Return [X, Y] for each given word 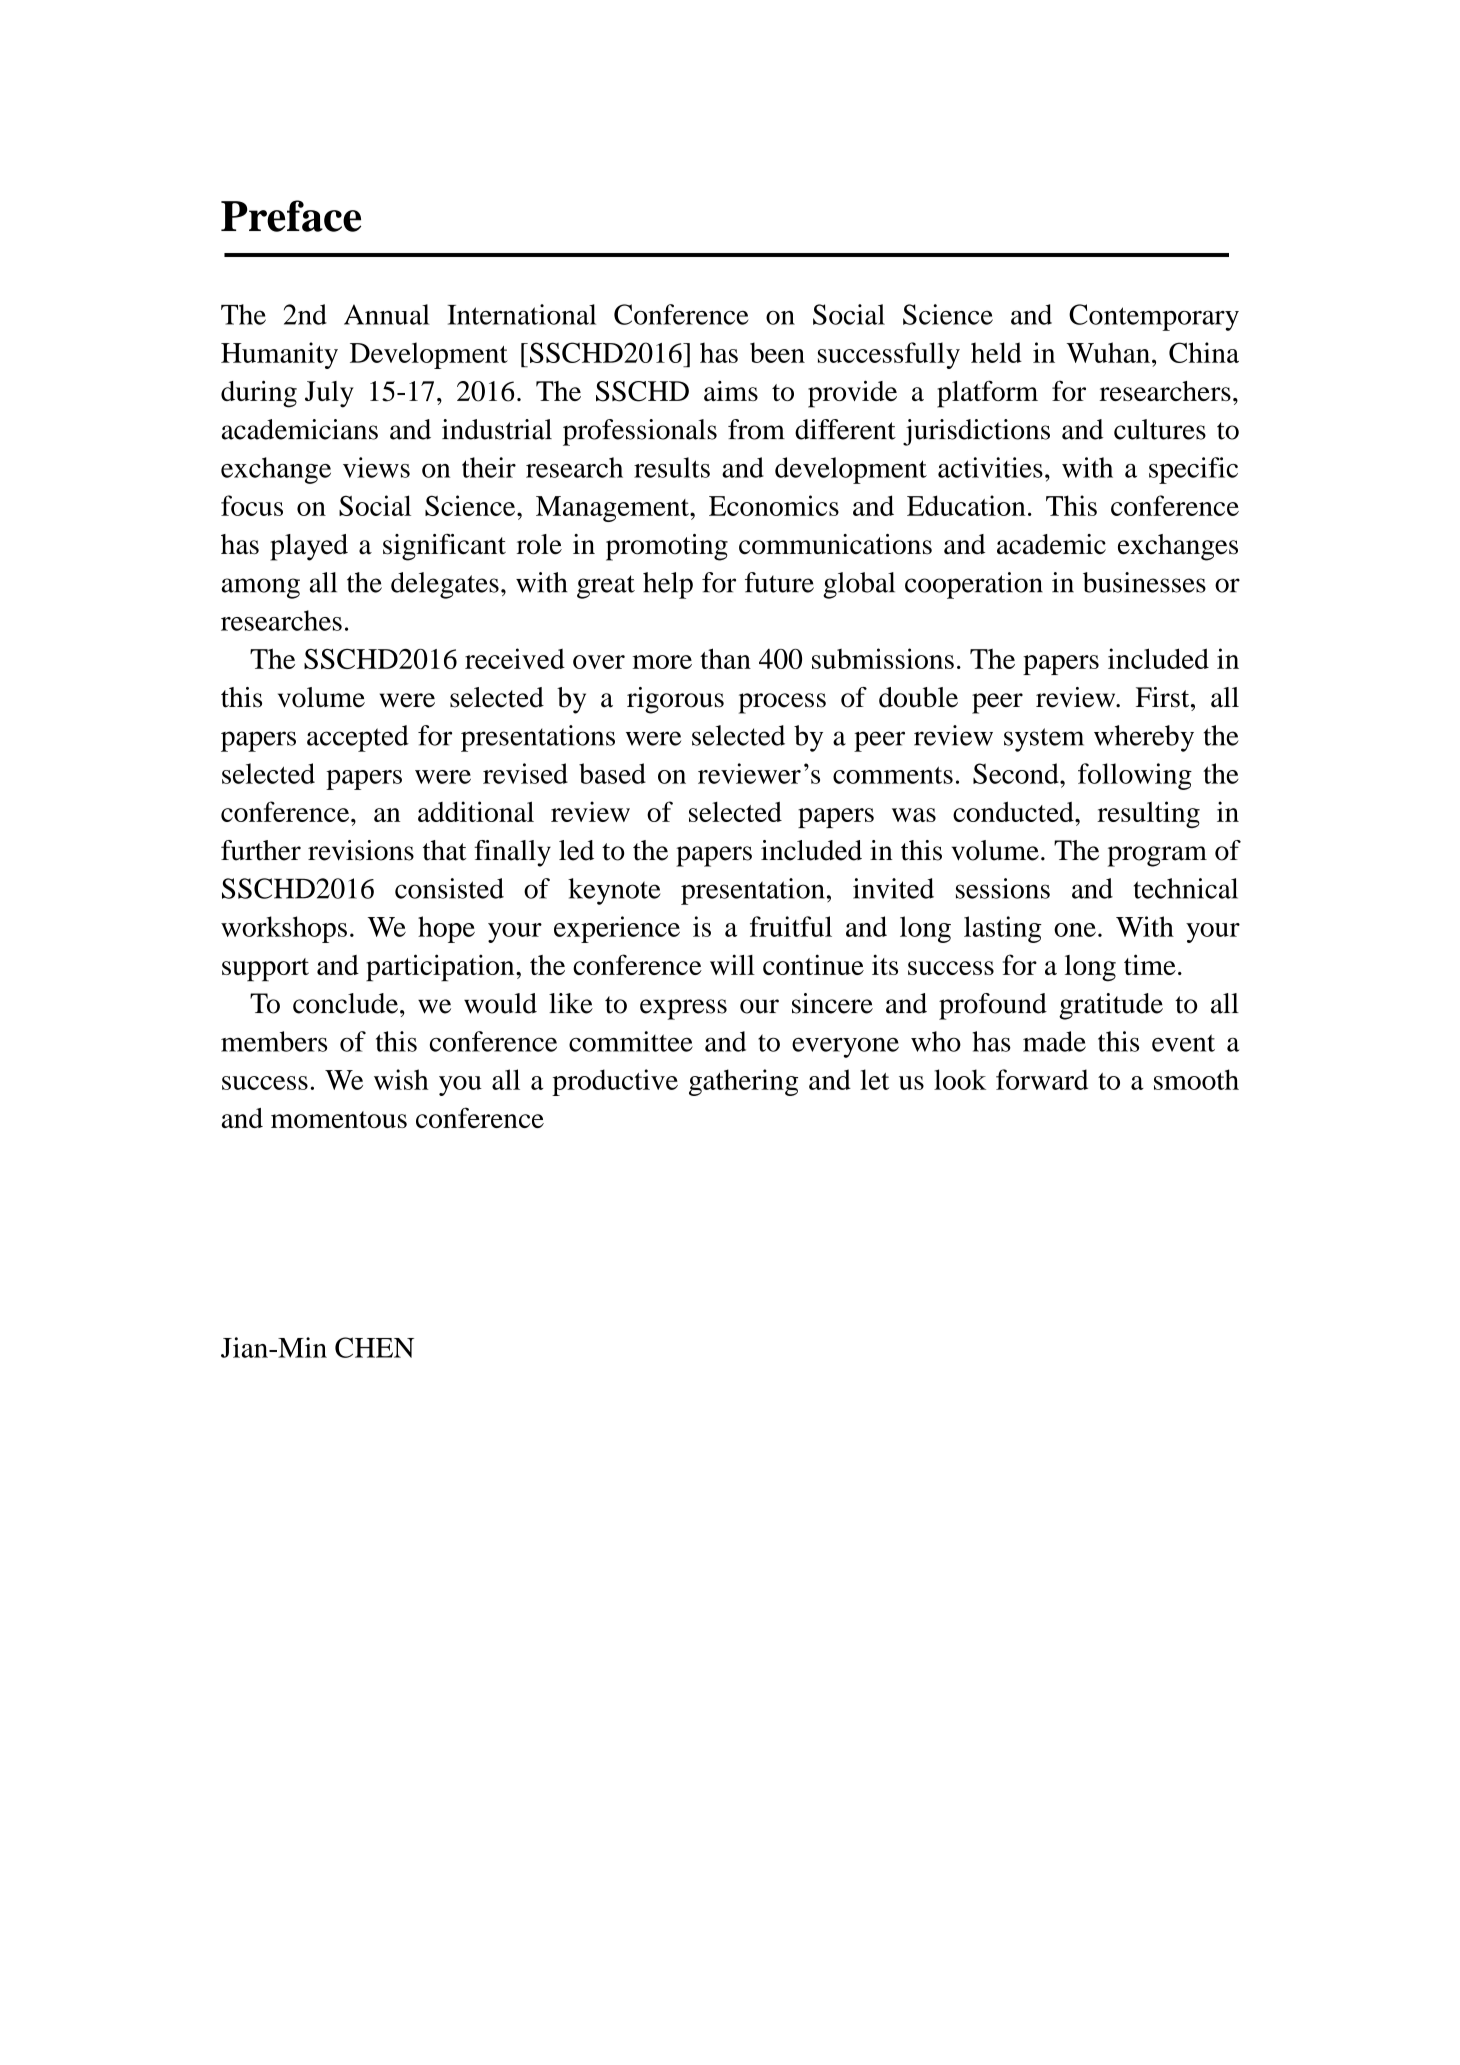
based [612, 773]
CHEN [374, 1347]
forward [1042, 1079]
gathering [743, 1082]
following [1135, 776]
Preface [291, 216]
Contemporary [1154, 317]
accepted [358, 738]
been [777, 352]
